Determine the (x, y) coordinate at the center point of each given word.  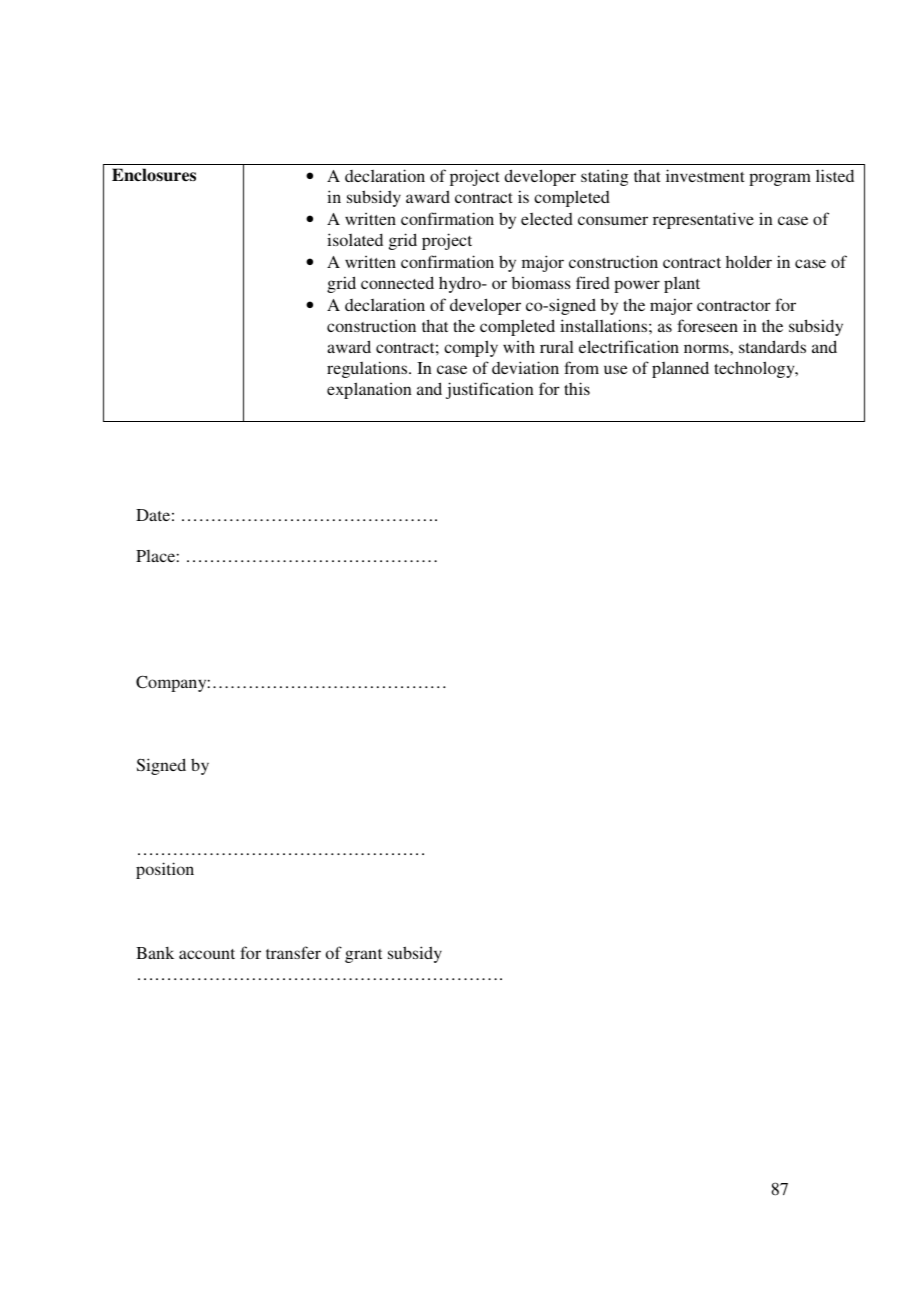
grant (363, 956)
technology (755, 369)
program (780, 179)
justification (490, 390)
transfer (293, 952)
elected (547, 219)
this (577, 388)
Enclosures (154, 175)
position (165, 870)
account (207, 954)
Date (153, 515)
